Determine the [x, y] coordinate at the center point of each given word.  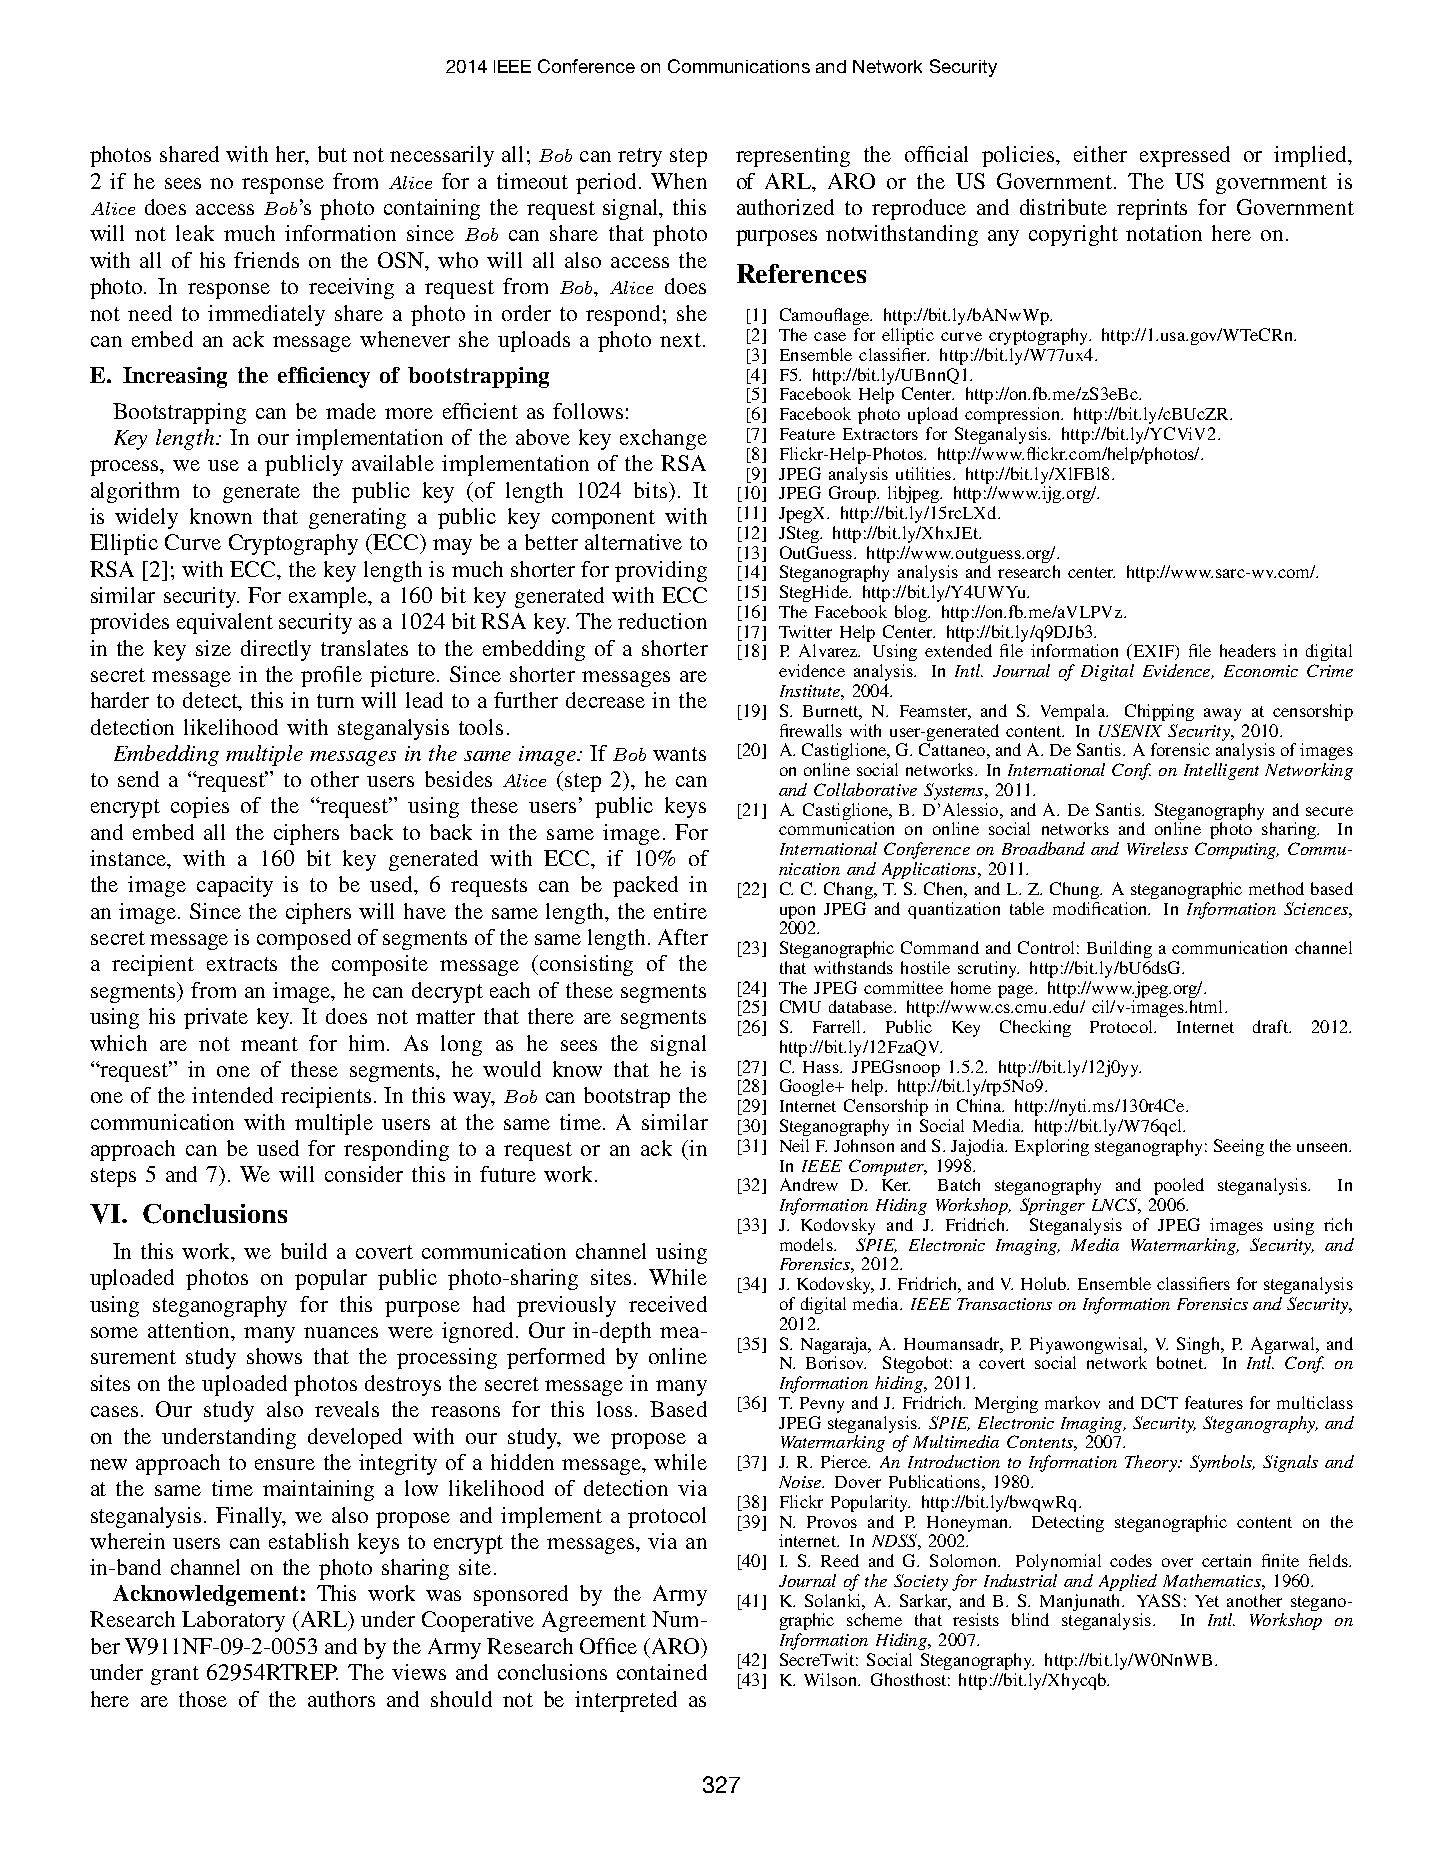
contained [662, 1672]
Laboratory [233, 1621]
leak [195, 233]
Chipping [1159, 712]
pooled [1179, 1186]
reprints [1152, 209]
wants [679, 754]
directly [276, 650]
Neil [794, 1145]
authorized [785, 207]
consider [364, 1174]
